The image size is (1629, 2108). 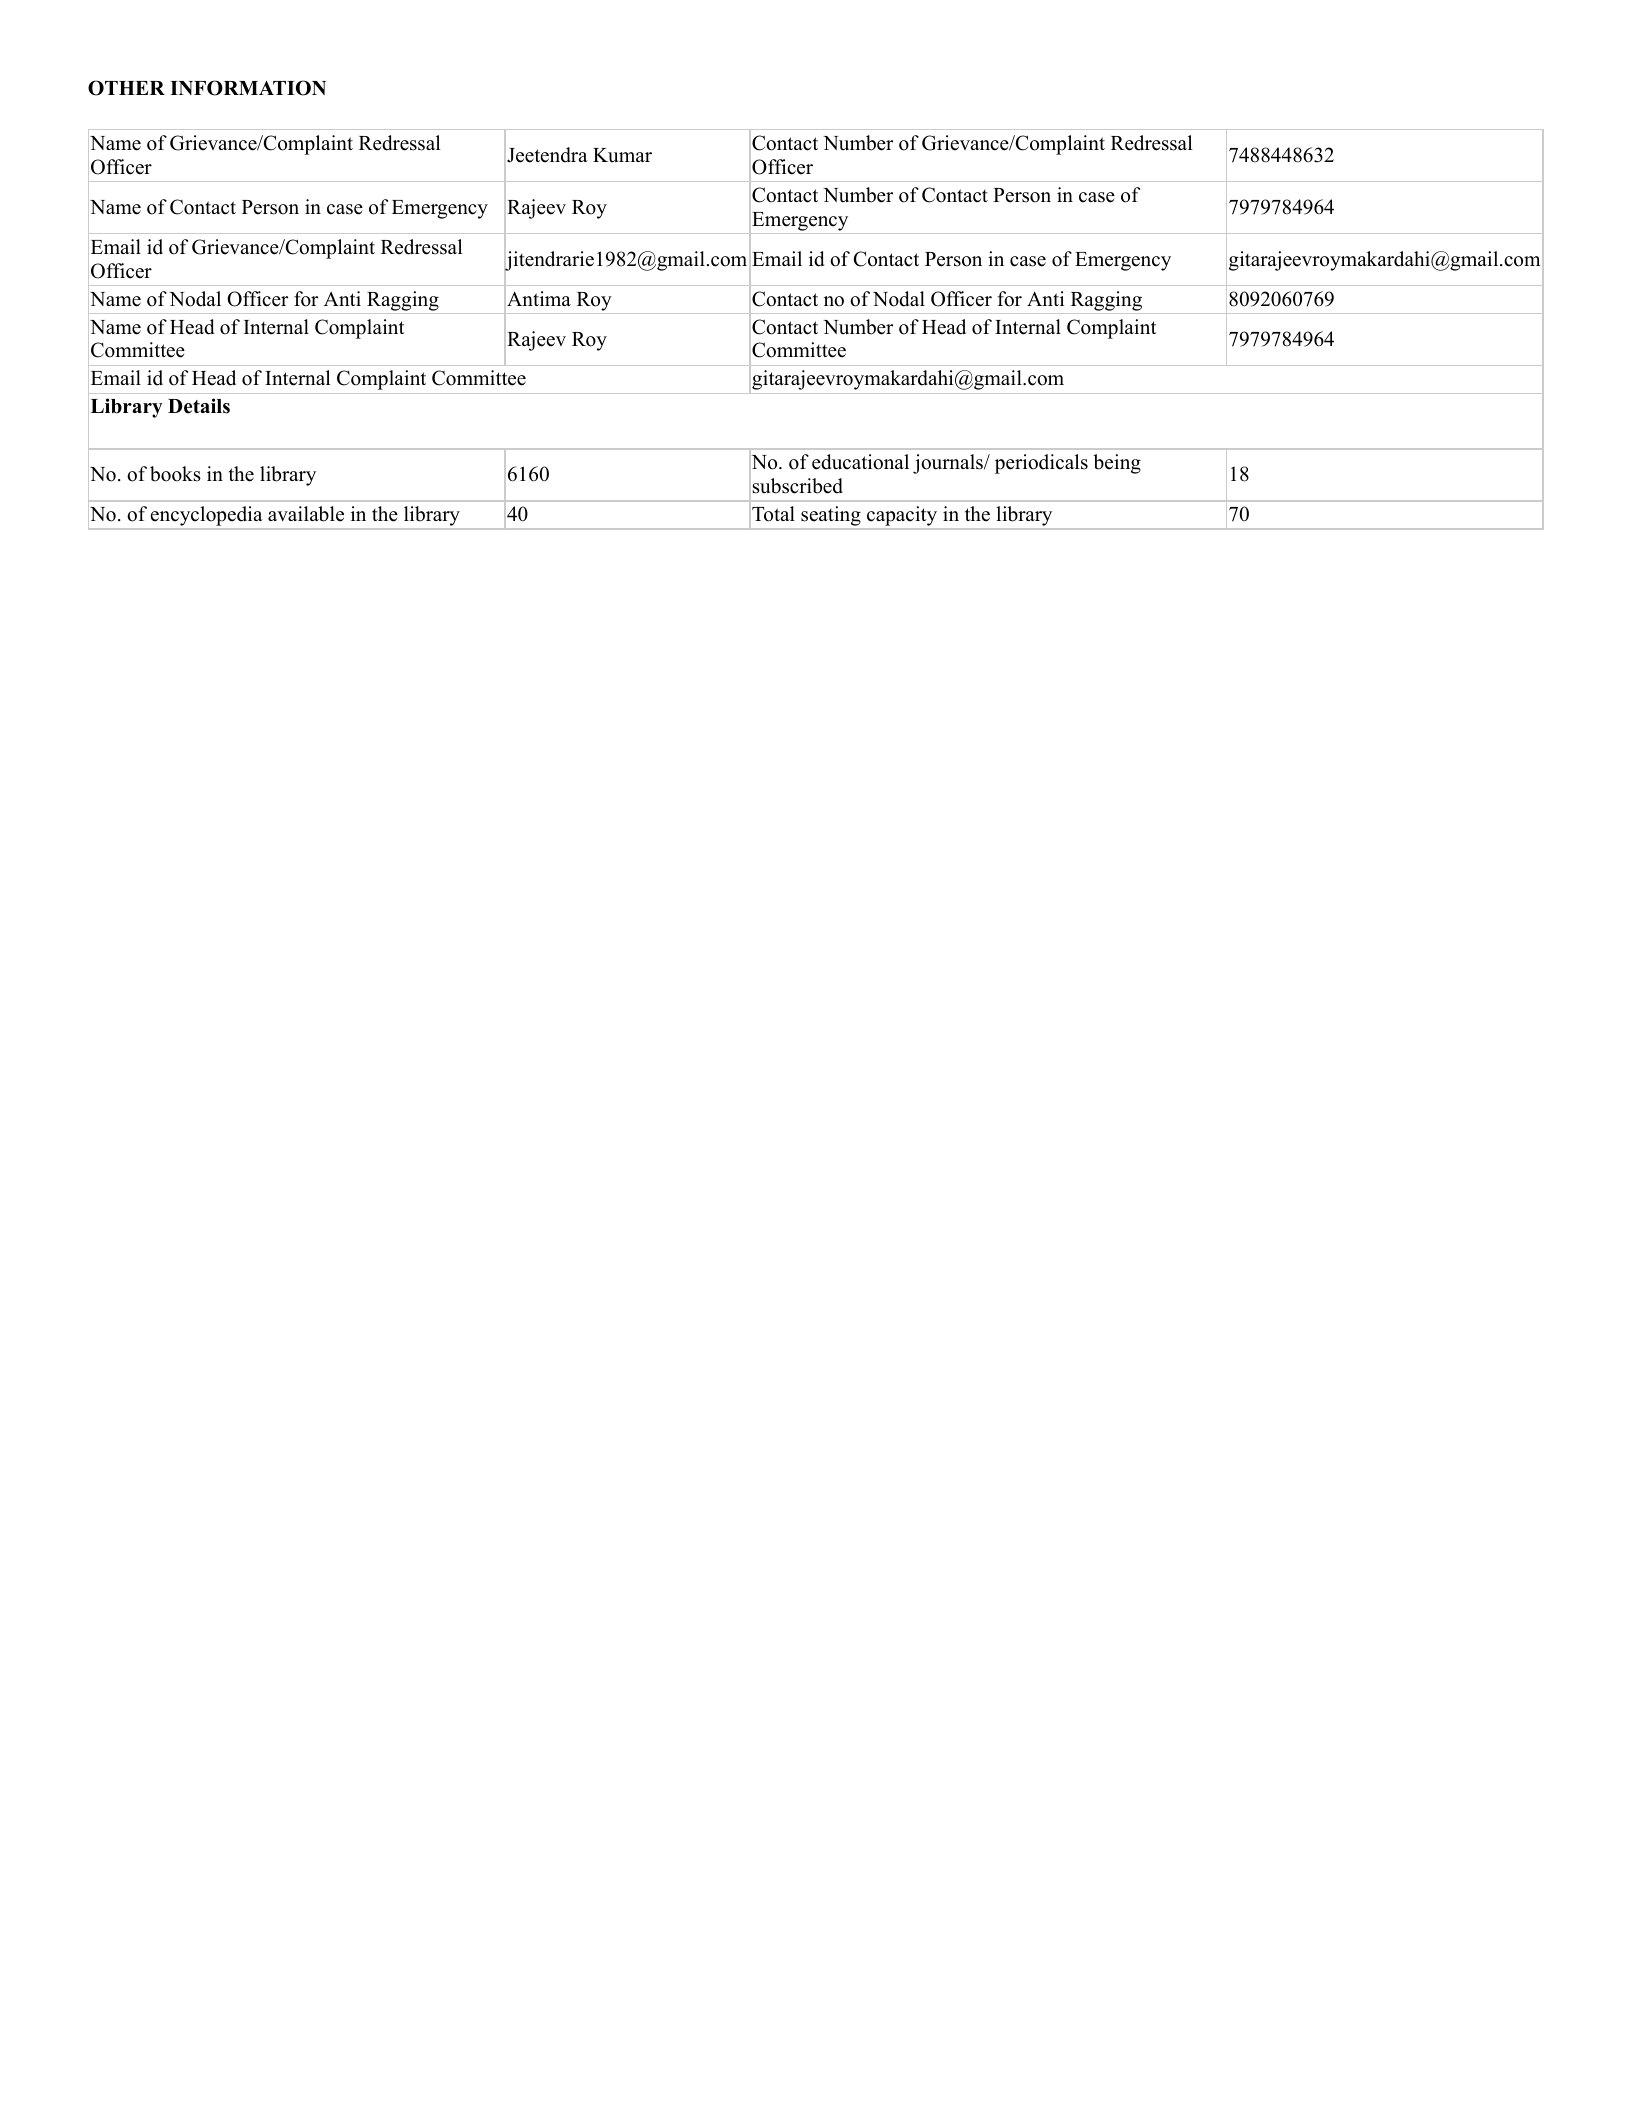 I want to click on educational, so click(x=860, y=462).
